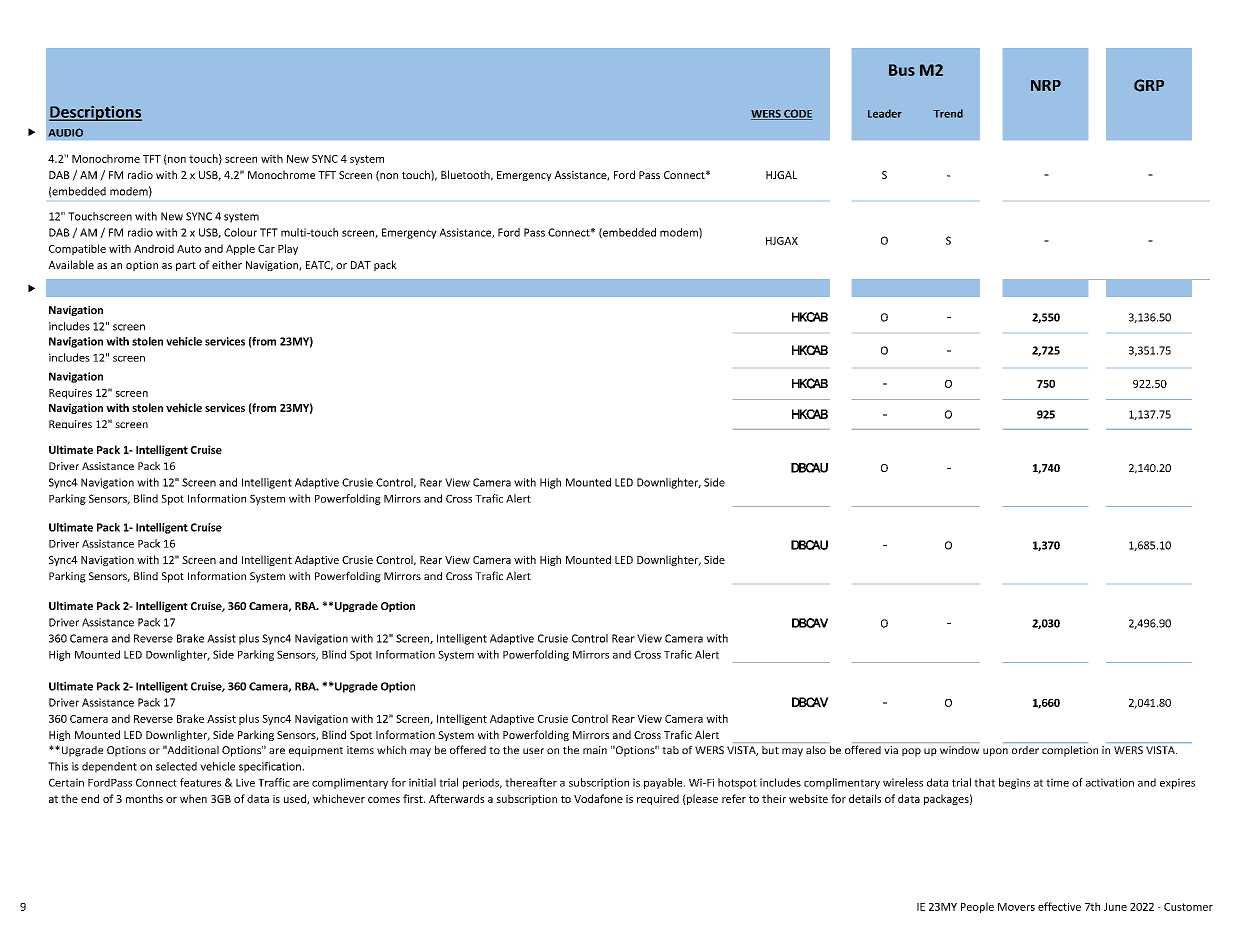 This screenshot has height=952, width=1233. What do you see at coordinates (797, 114) in the screenshot?
I see `CODE` at bounding box center [797, 114].
